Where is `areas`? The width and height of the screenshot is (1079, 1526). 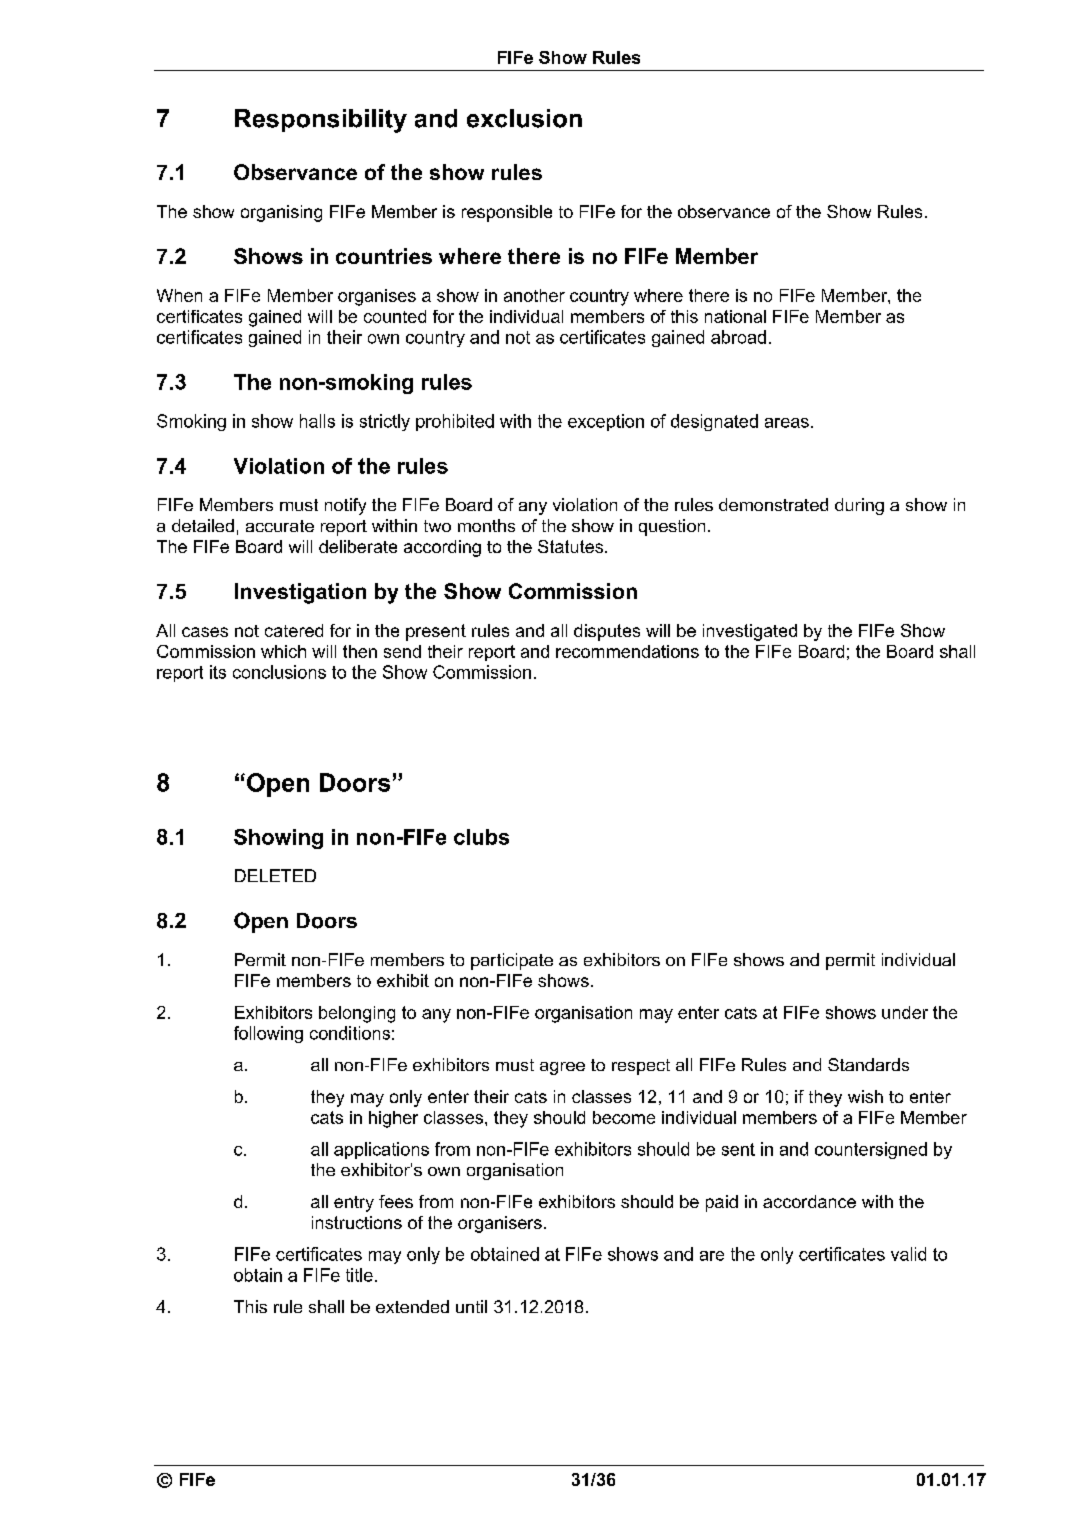
areas is located at coordinates (787, 423).
